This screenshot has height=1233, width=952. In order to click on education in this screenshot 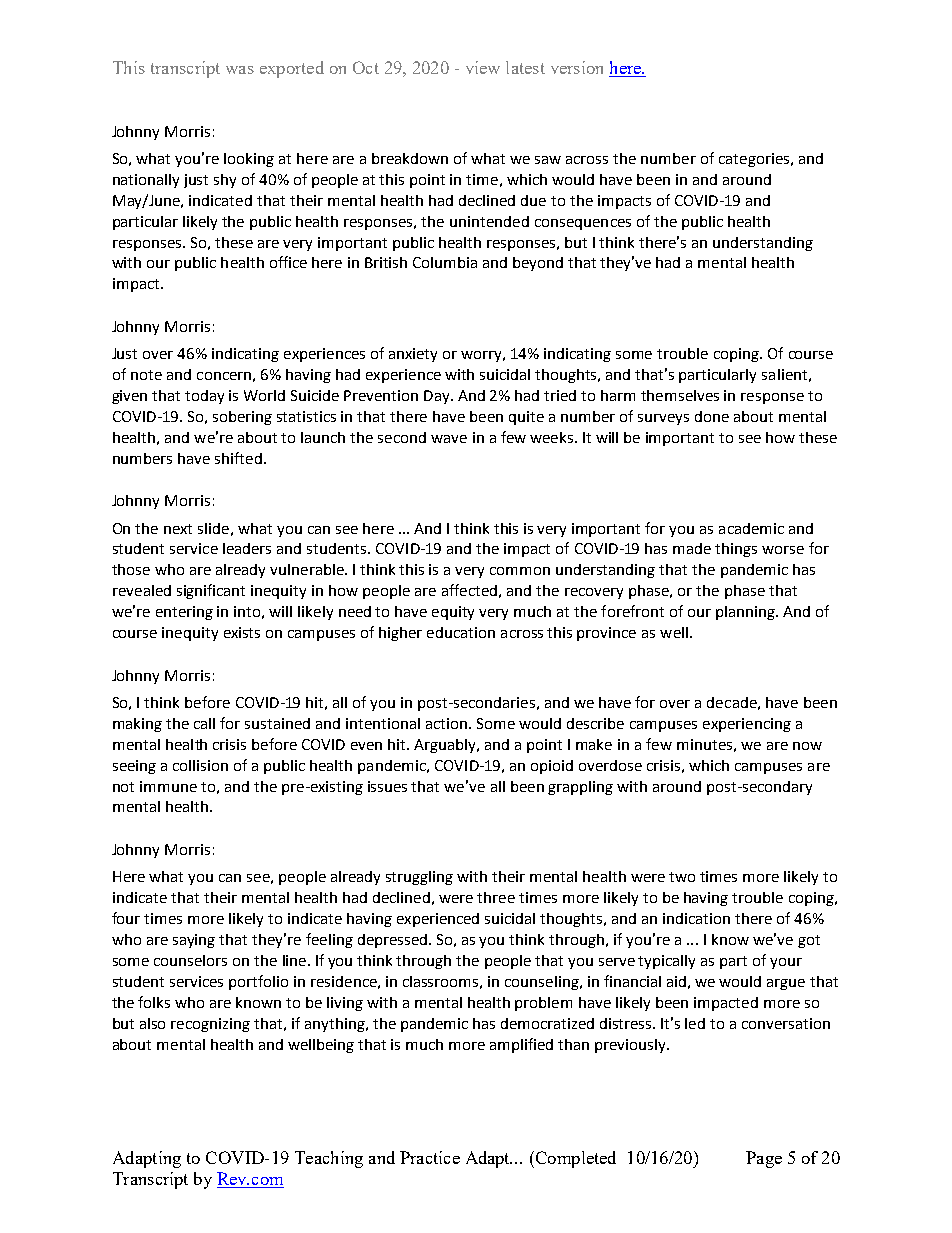, I will do `click(461, 632)`.
